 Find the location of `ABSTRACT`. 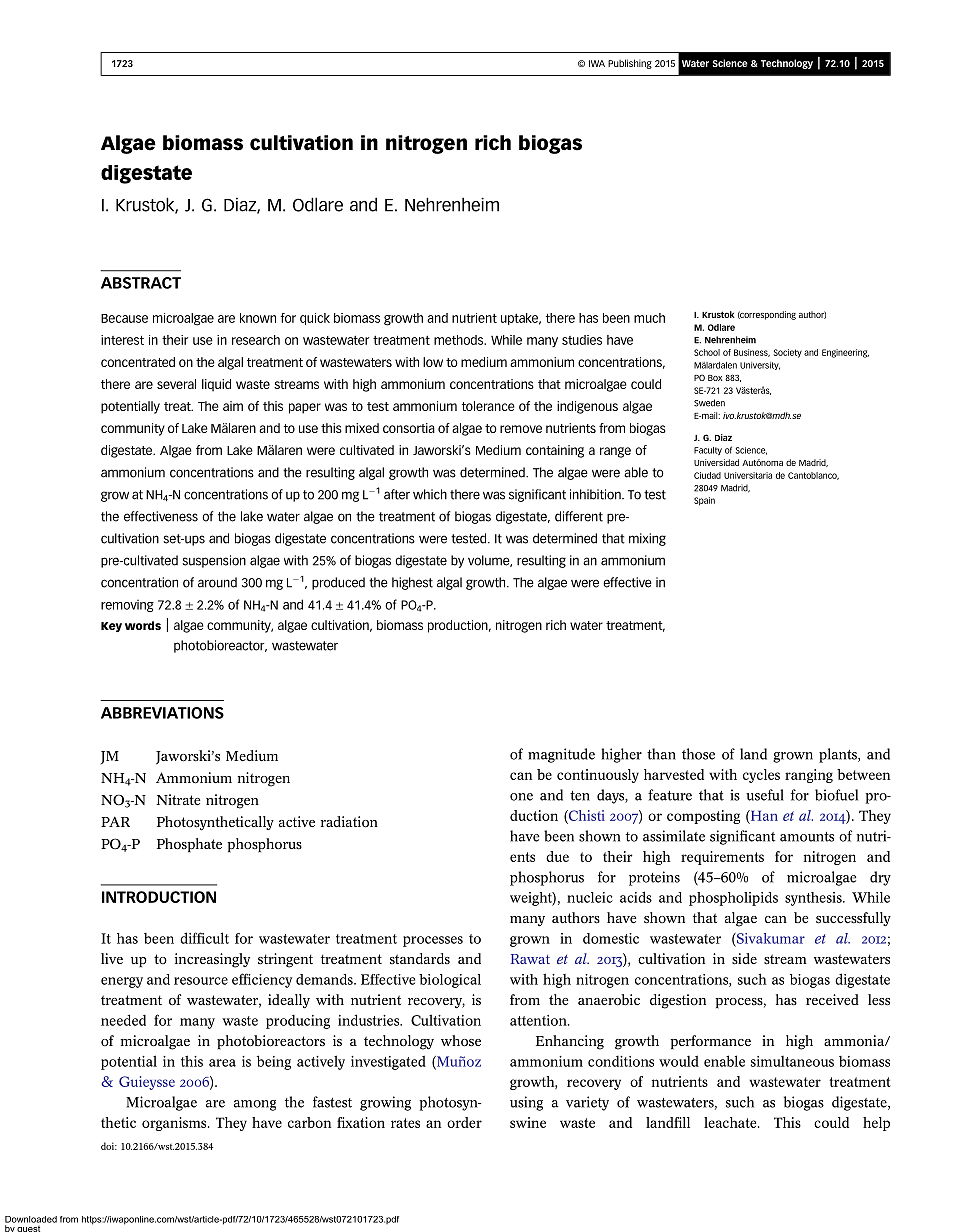

ABSTRACT is located at coordinates (141, 283).
